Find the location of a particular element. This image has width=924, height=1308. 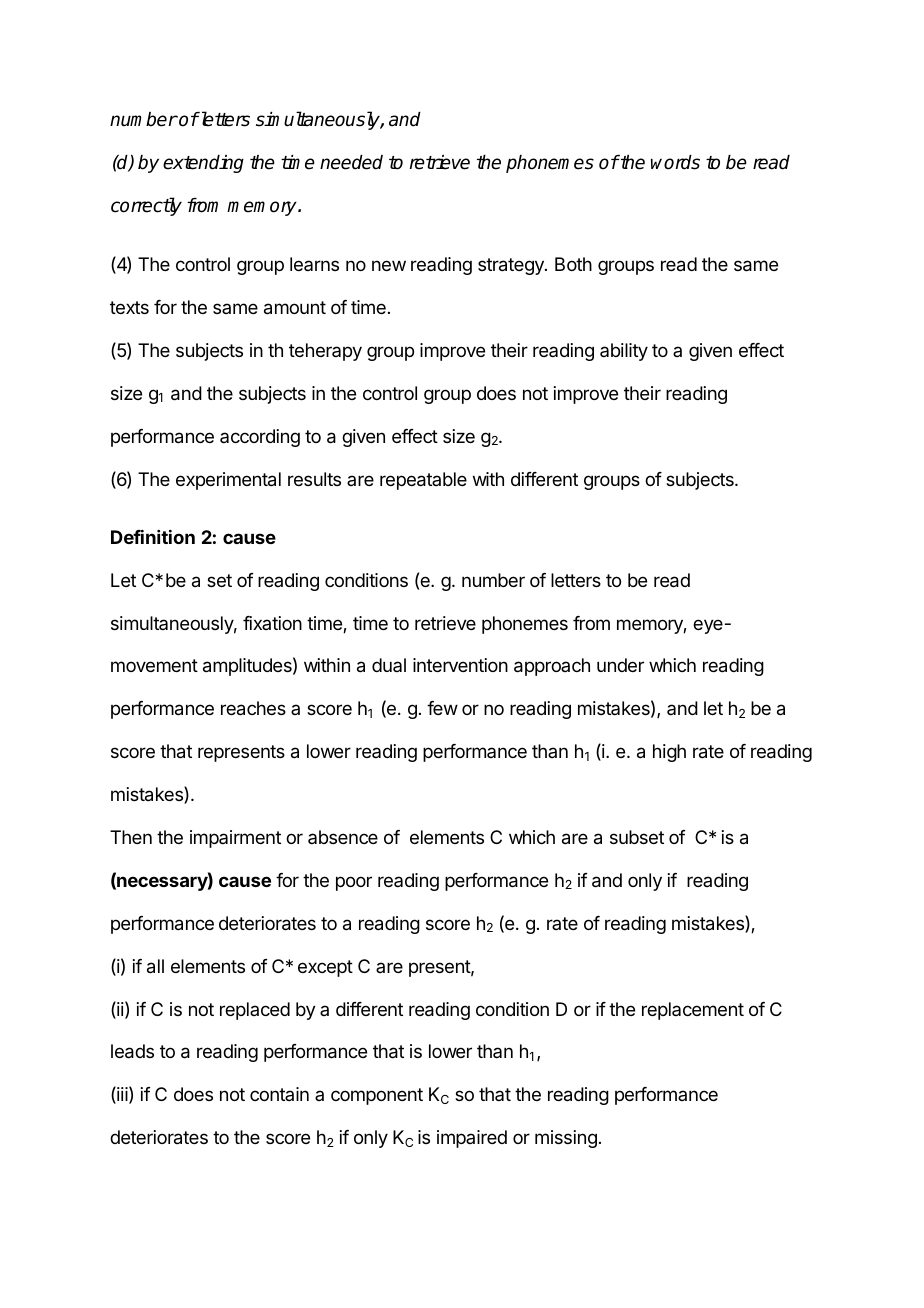

dual is located at coordinates (389, 665).
